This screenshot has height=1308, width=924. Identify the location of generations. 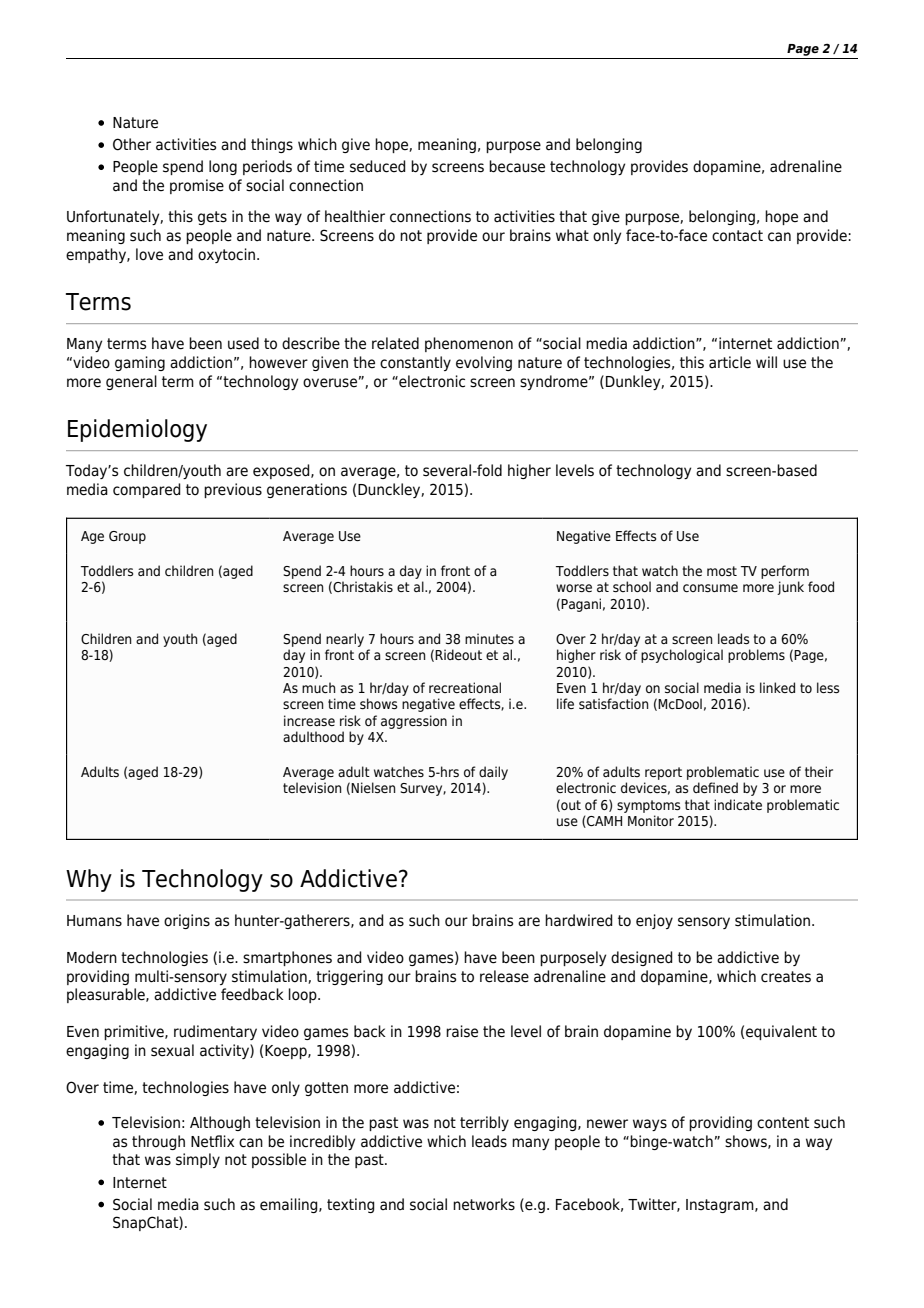
(307, 490).
